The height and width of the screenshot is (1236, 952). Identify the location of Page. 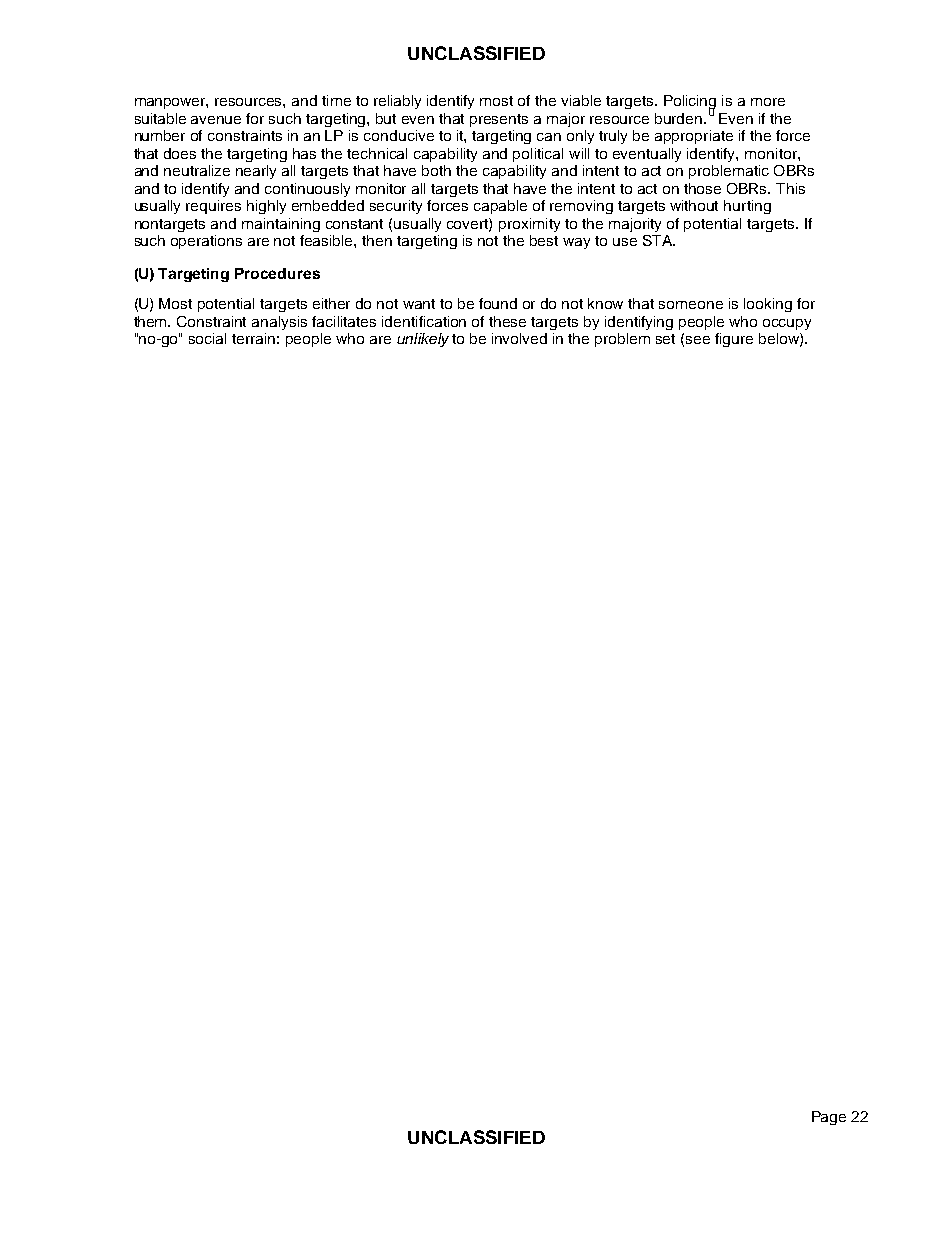
(829, 1118).
